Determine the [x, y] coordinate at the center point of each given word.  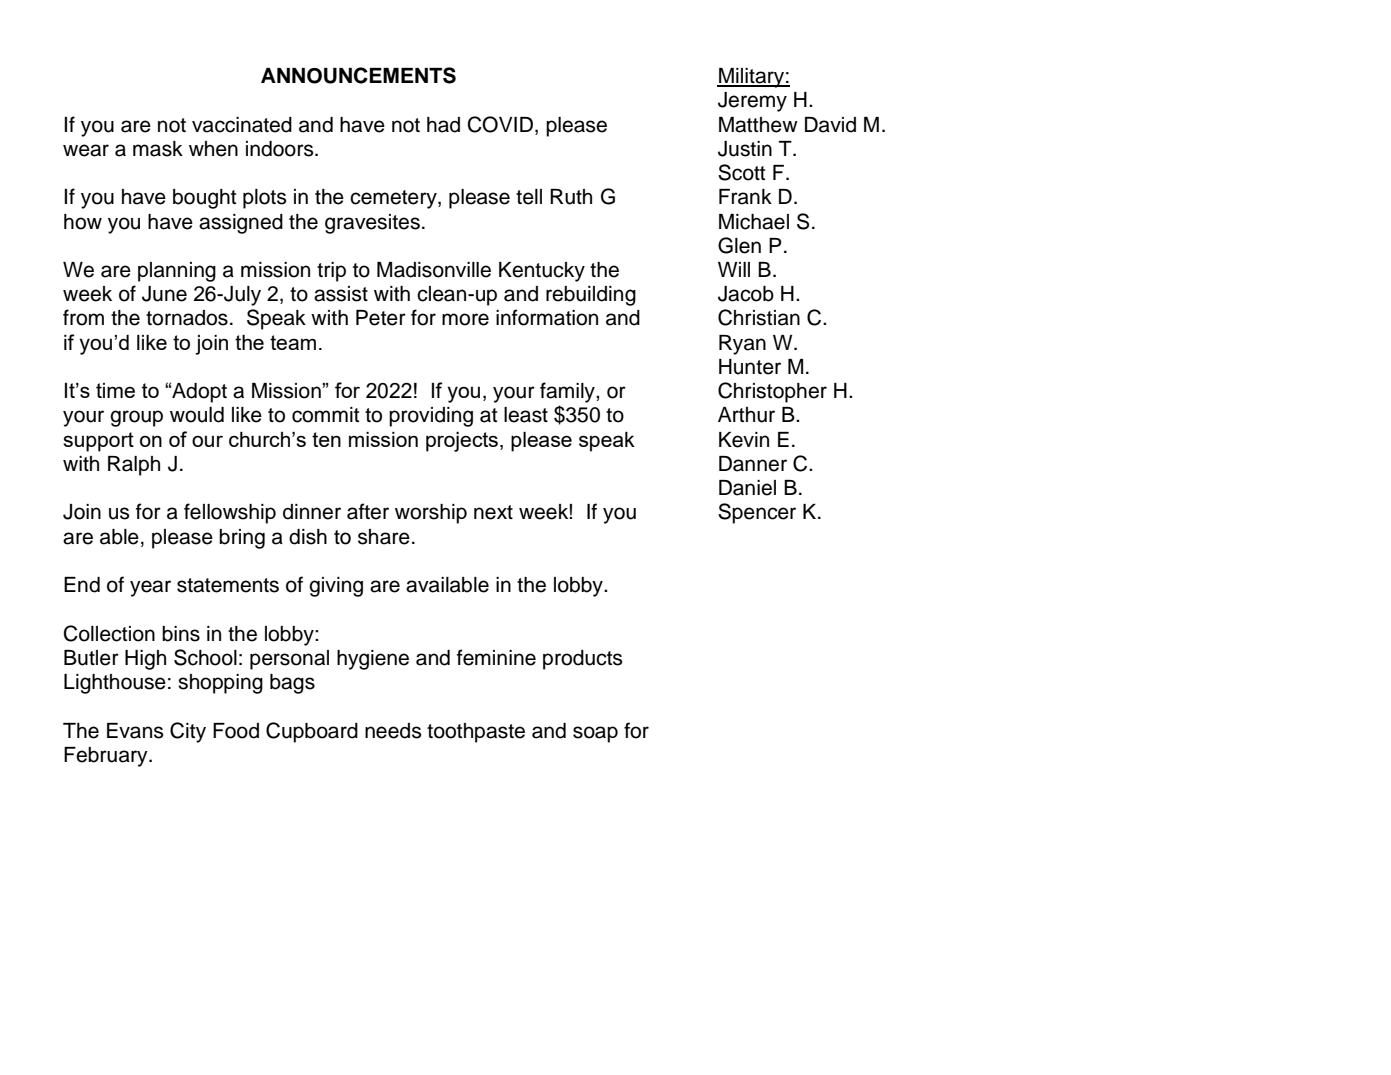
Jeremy [752, 102]
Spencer [757, 513]
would [197, 415]
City [188, 732]
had [443, 125]
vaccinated [242, 125]
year [150, 588]
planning [177, 272]
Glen [739, 245]
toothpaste [476, 733]
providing [431, 417]
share [384, 537]
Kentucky [542, 272]
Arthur [746, 415]
